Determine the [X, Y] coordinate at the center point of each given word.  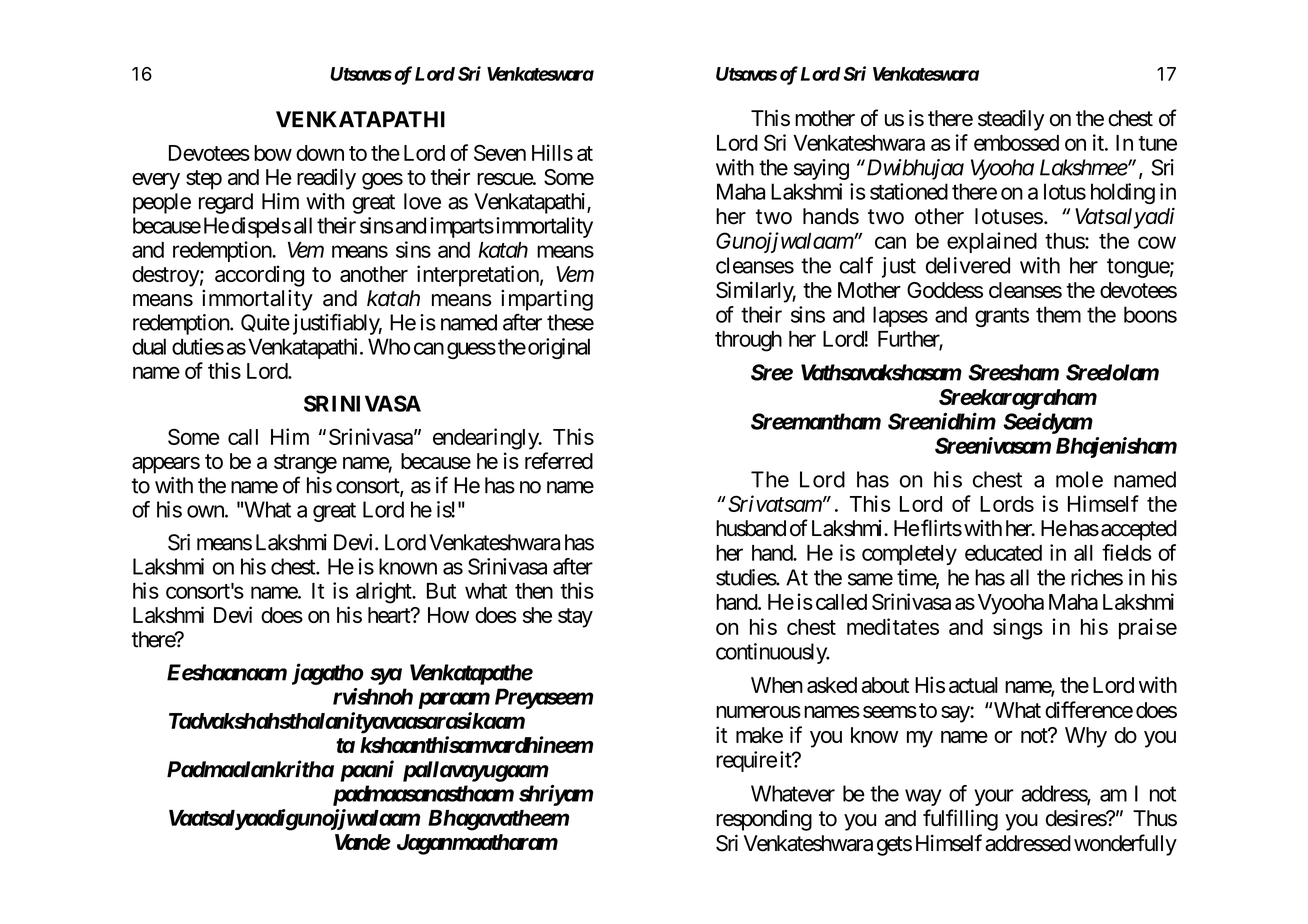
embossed [1016, 143]
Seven [500, 153]
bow [273, 153]
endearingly [486, 439]
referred [559, 460]
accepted [1139, 530]
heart [390, 615]
